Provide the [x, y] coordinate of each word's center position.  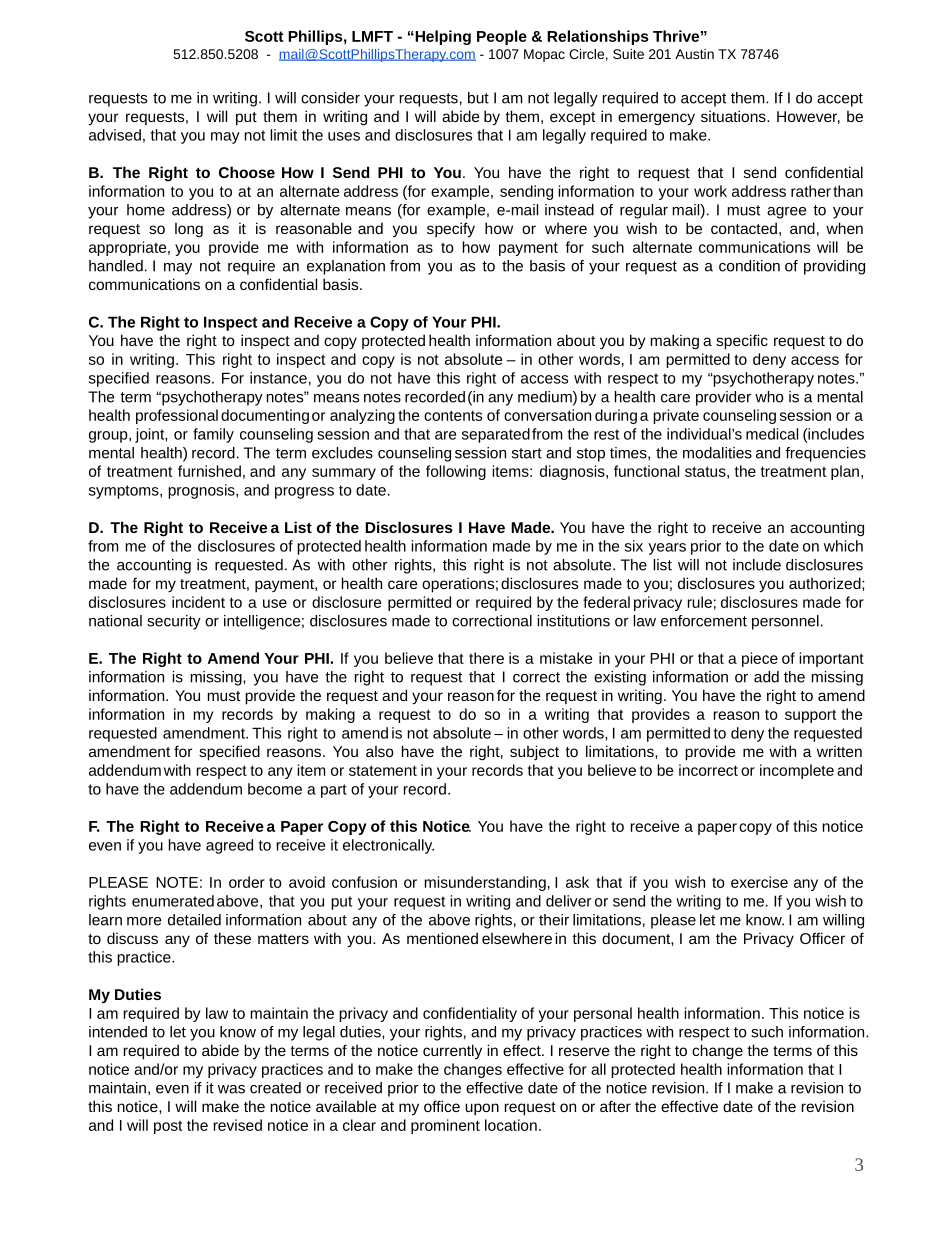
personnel [785, 622]
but [478, 98]
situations [734, 116]
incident [198, 602]
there [486, 658]
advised [115, 135]
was [231, 1089]
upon [482, 1109]
